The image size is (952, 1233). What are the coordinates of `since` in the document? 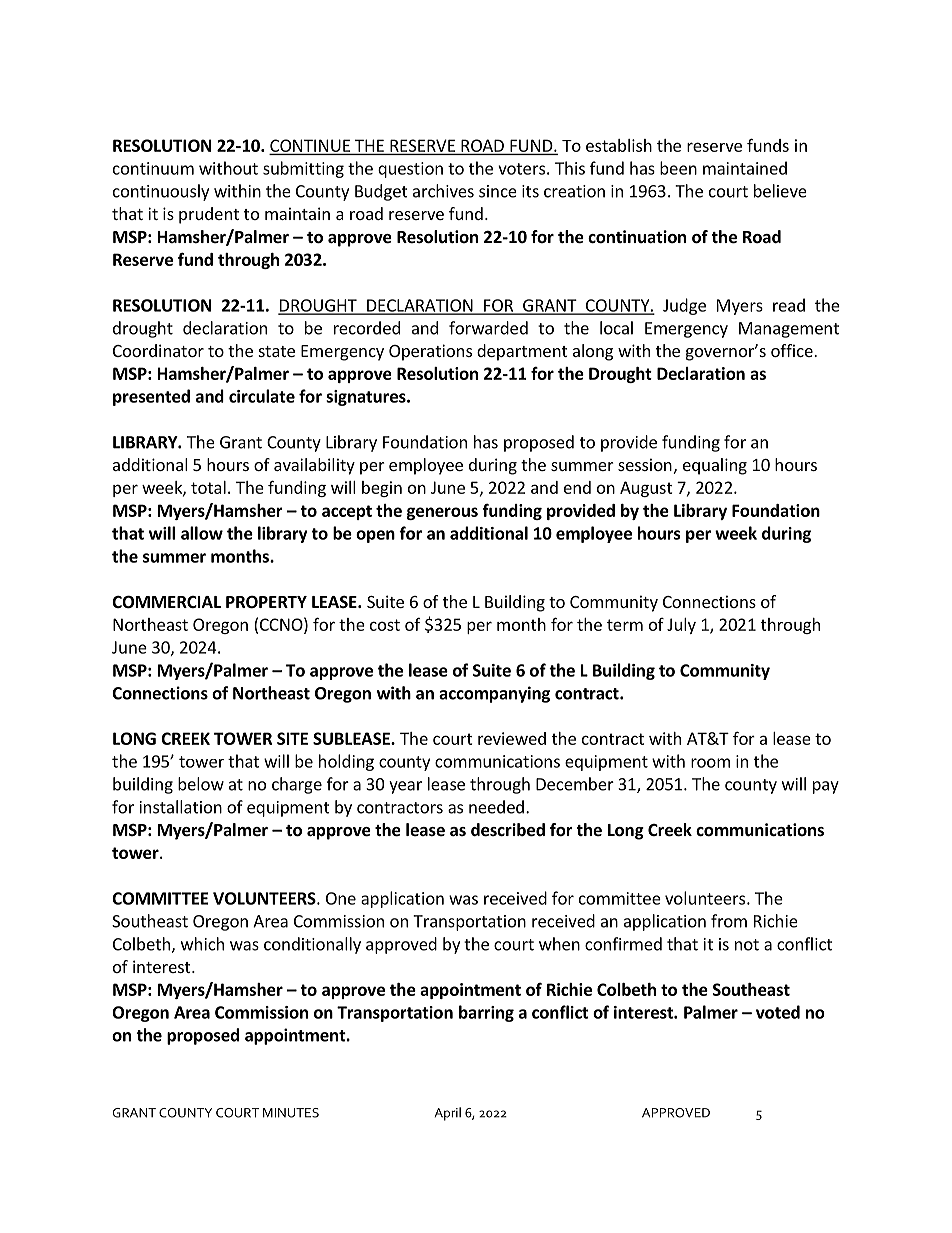 It's located at (498, 191).
